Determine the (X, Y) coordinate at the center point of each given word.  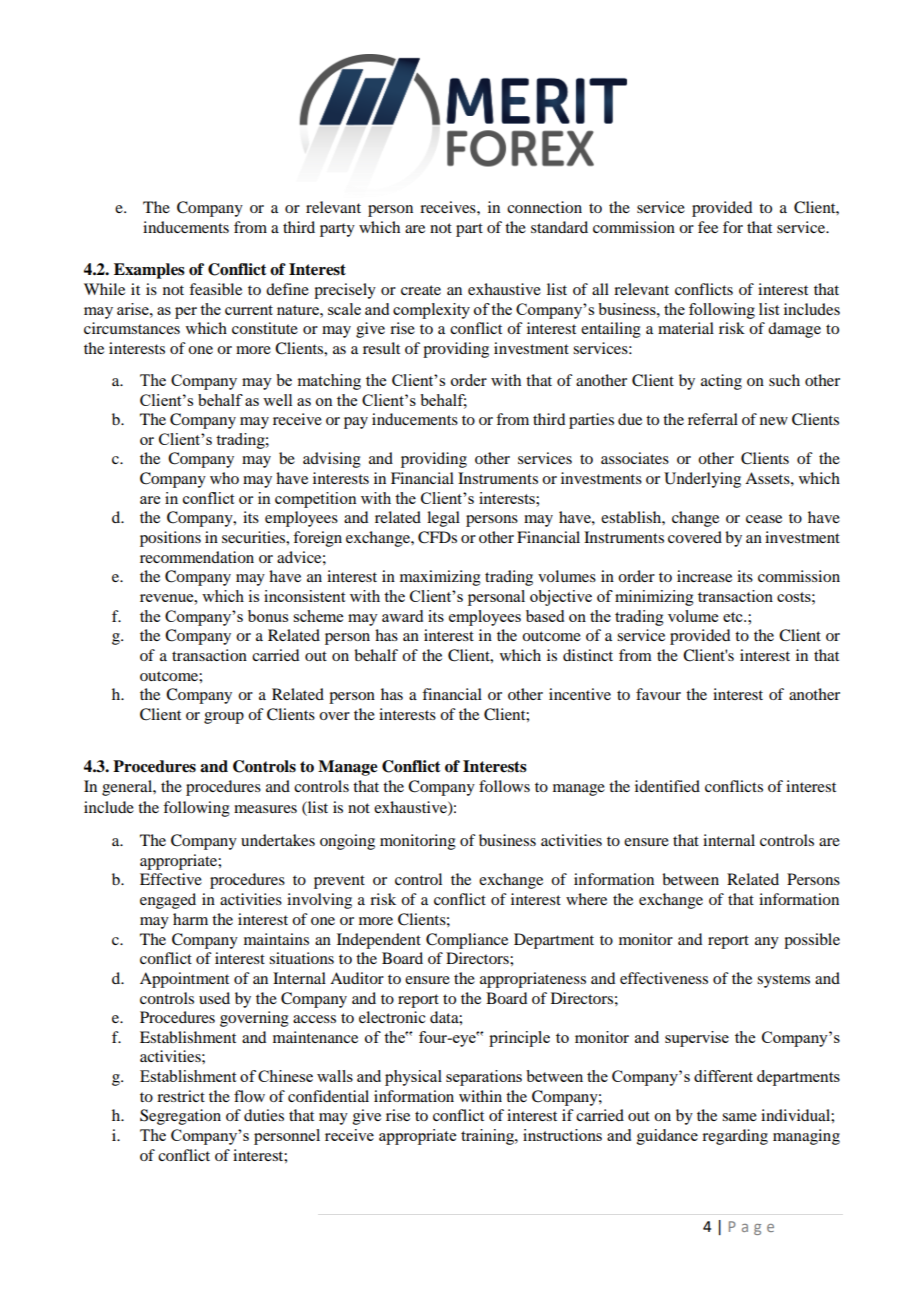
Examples (149, 271)
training (488, 1137)
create (421, 290)
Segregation (180, 1117)
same (739, 1117)
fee (708, 227)
